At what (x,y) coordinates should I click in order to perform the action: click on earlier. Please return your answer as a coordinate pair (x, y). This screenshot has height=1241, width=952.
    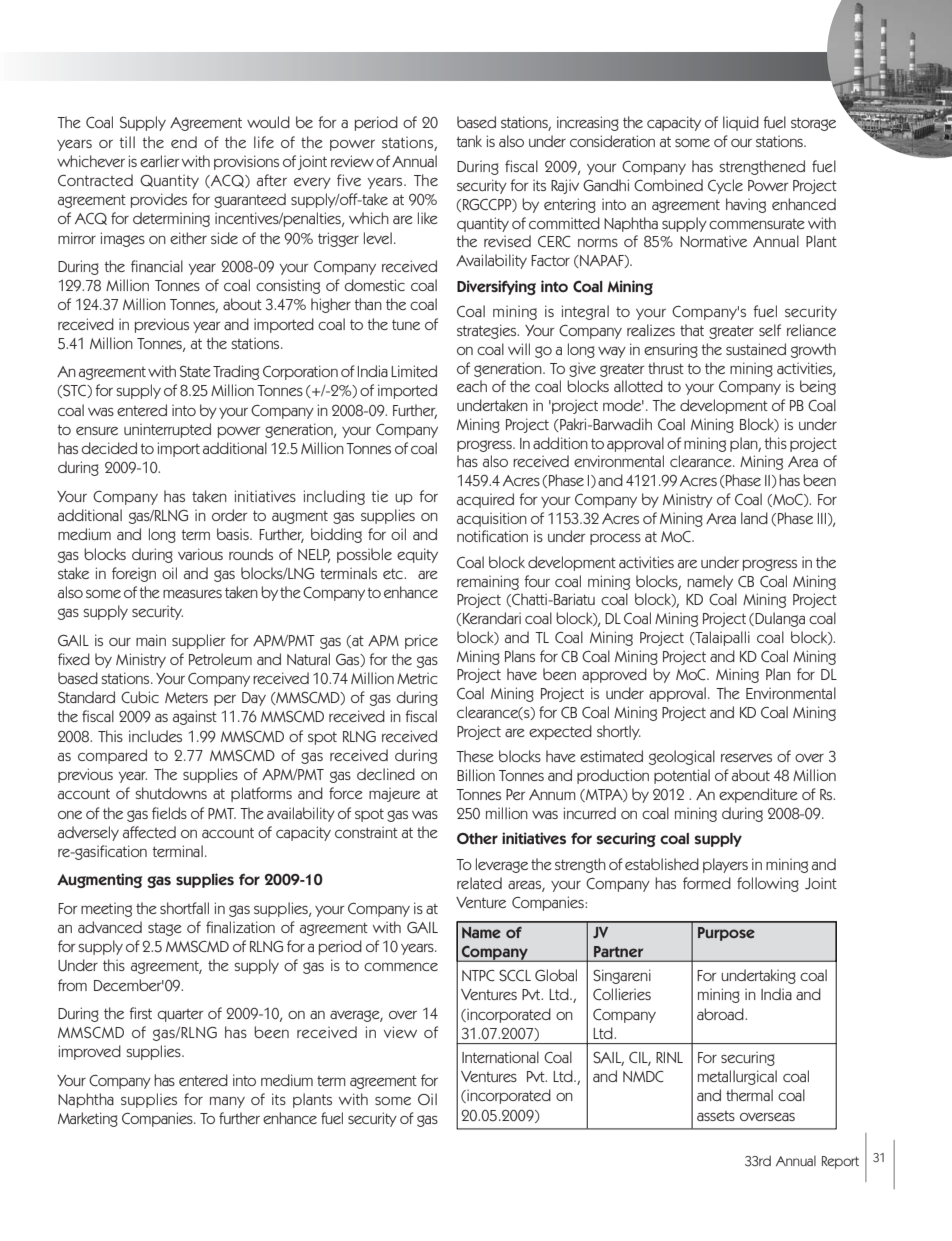
    Looking at the image, I should click on (159, 161).
